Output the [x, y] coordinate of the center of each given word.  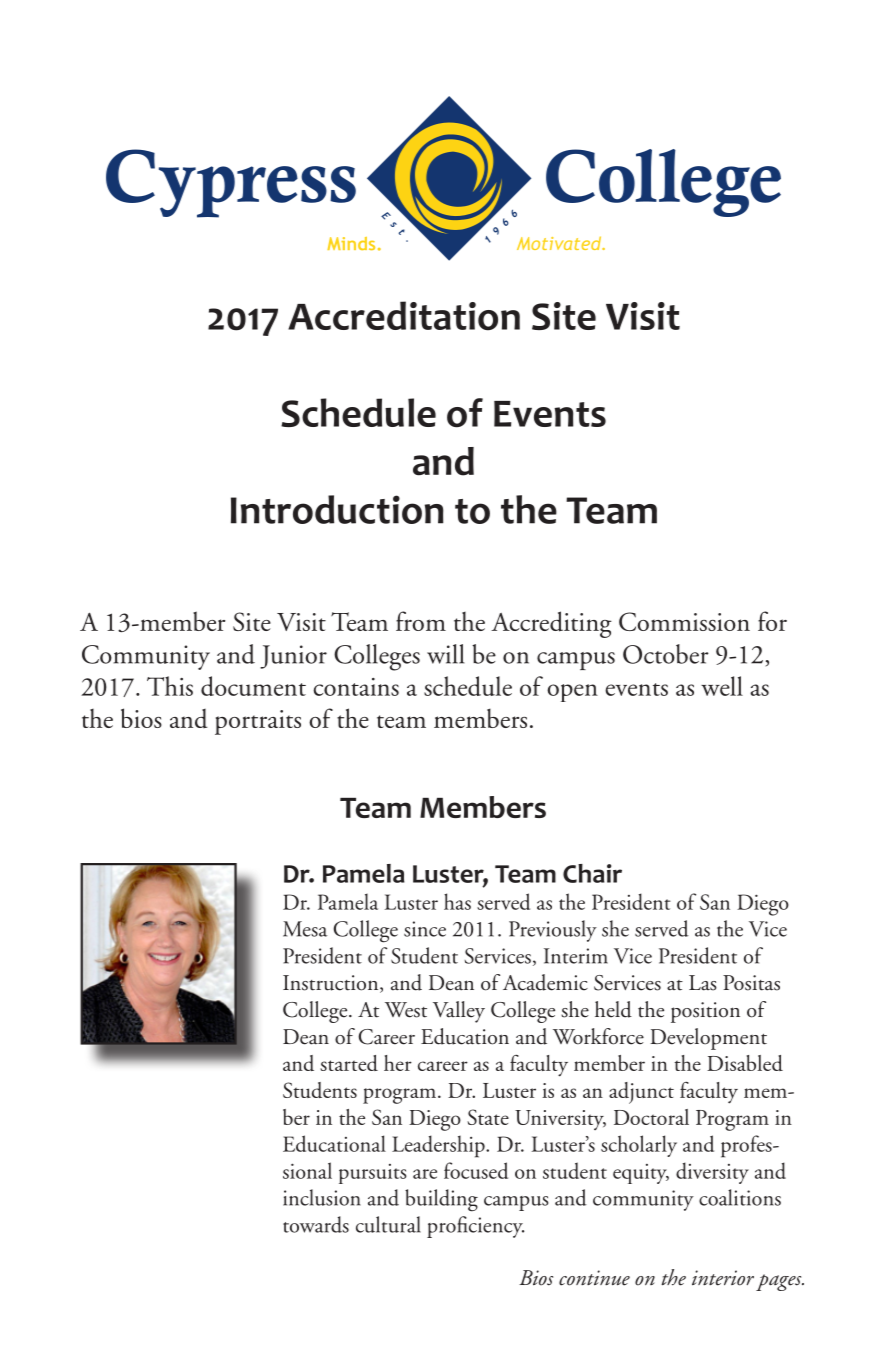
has [457, 901]
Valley [459, 1012]
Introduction [337, 509]
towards [316, 1224]
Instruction [332, 984]
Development [708, 1039]
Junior [293, 657]
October [666, 654]
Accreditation [404, 316]
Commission [684, 621]
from [421, 621]
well [722, 686]
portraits [258, 722]
